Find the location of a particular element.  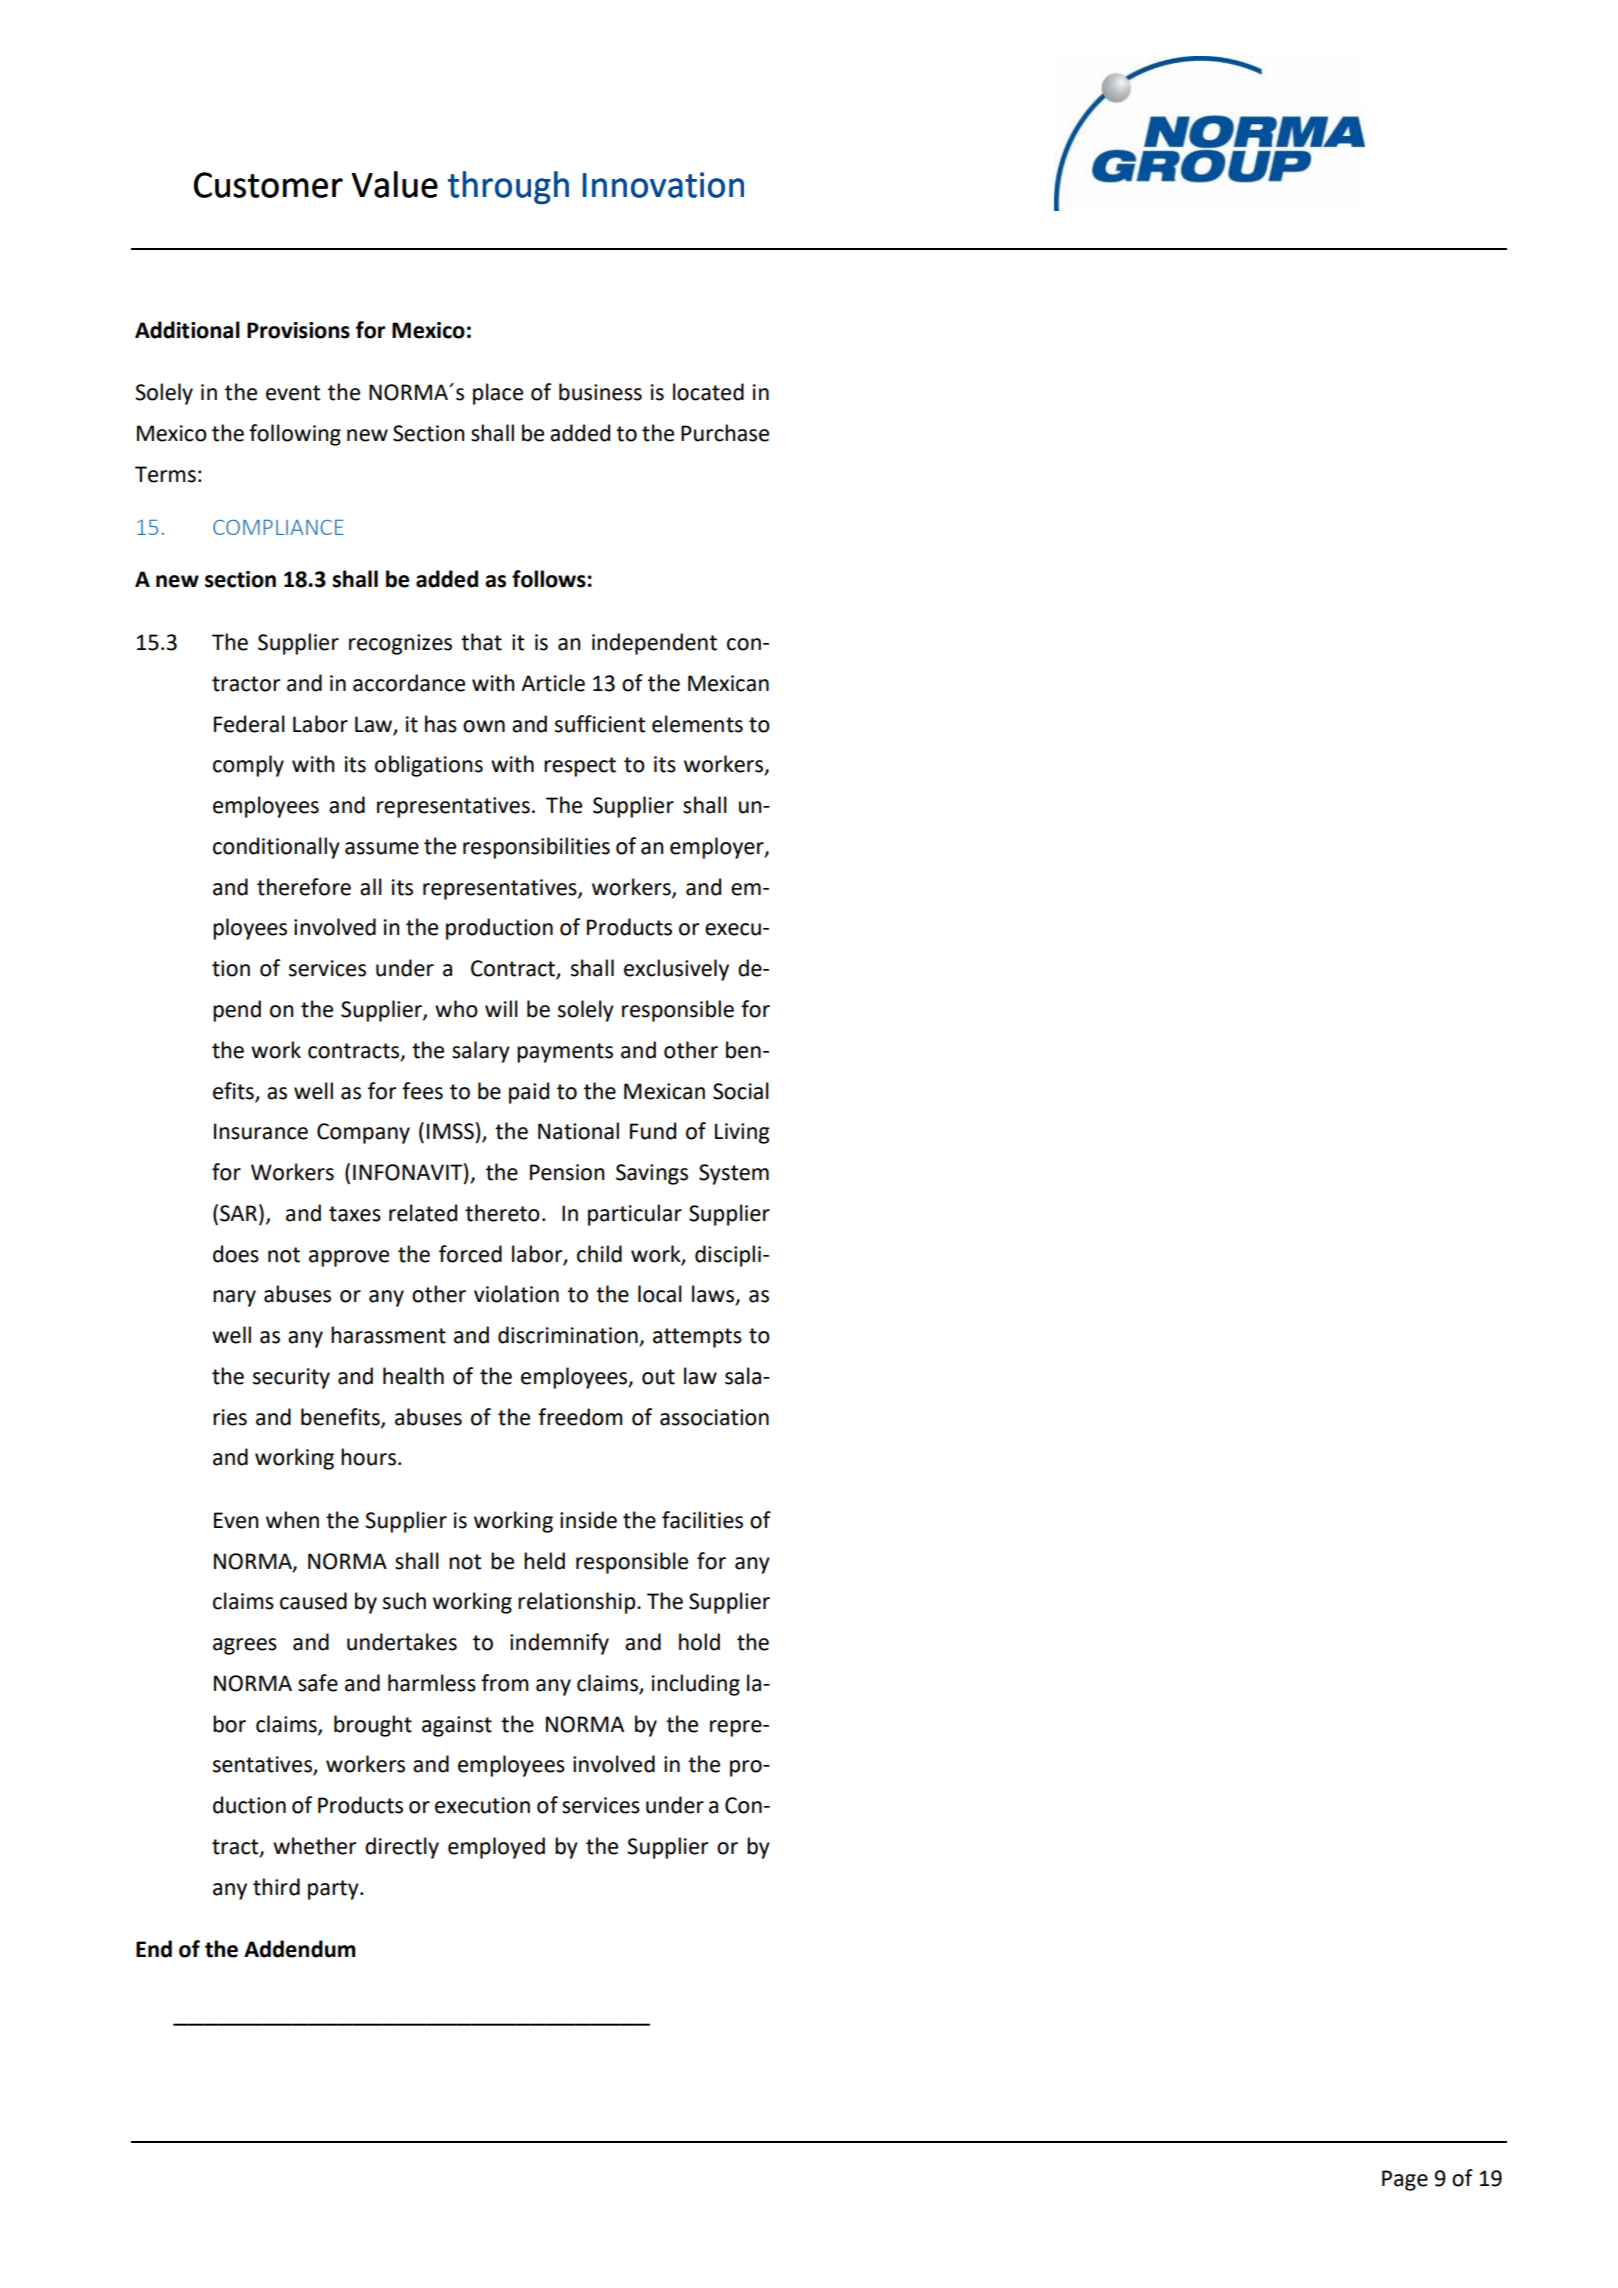

Living is located at coordinates (742, 1133).
